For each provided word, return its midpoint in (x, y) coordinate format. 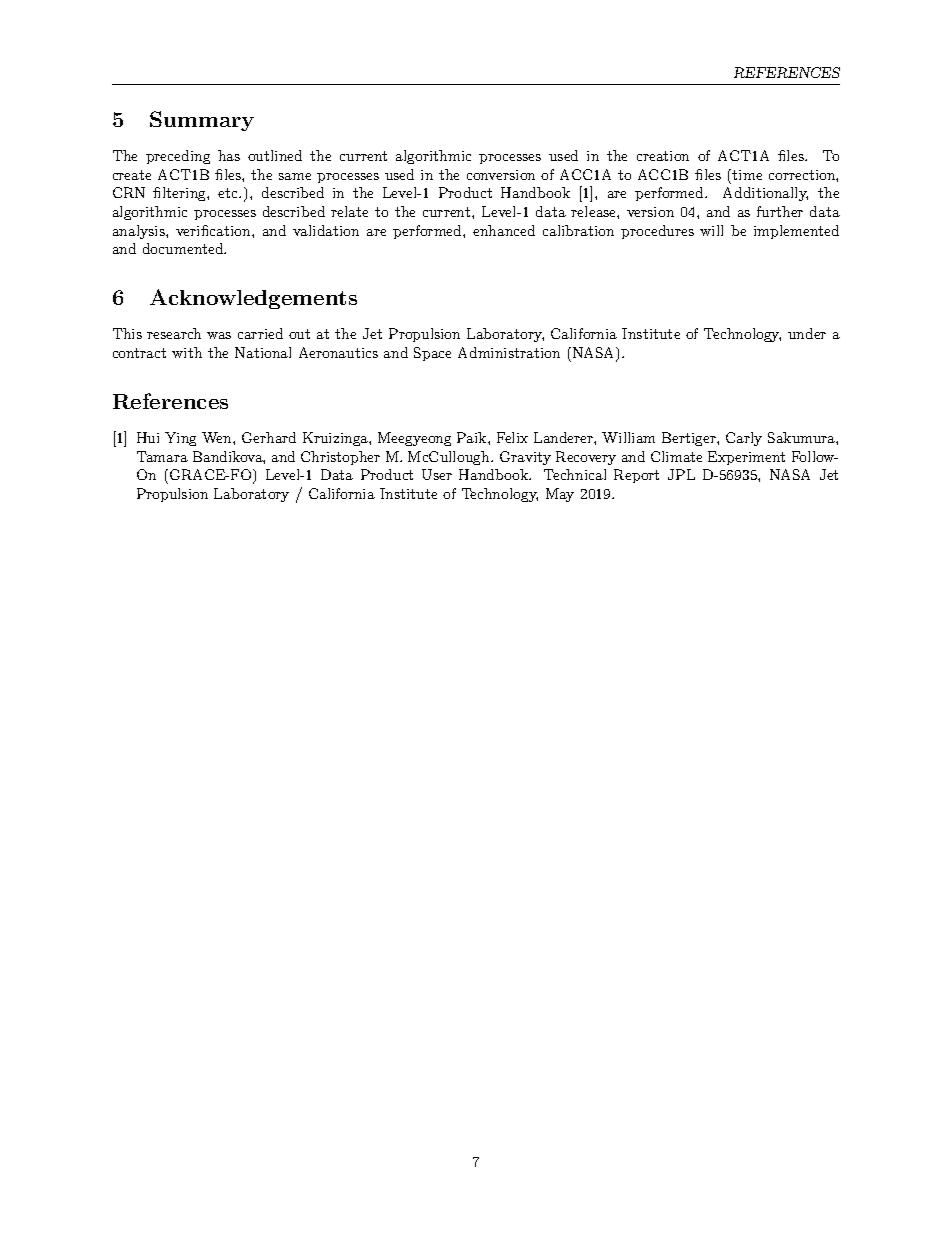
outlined (275, 155)
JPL (681, 474)
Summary (202, 121)
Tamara (162, 456)
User (437, 474)
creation (663, 156)
